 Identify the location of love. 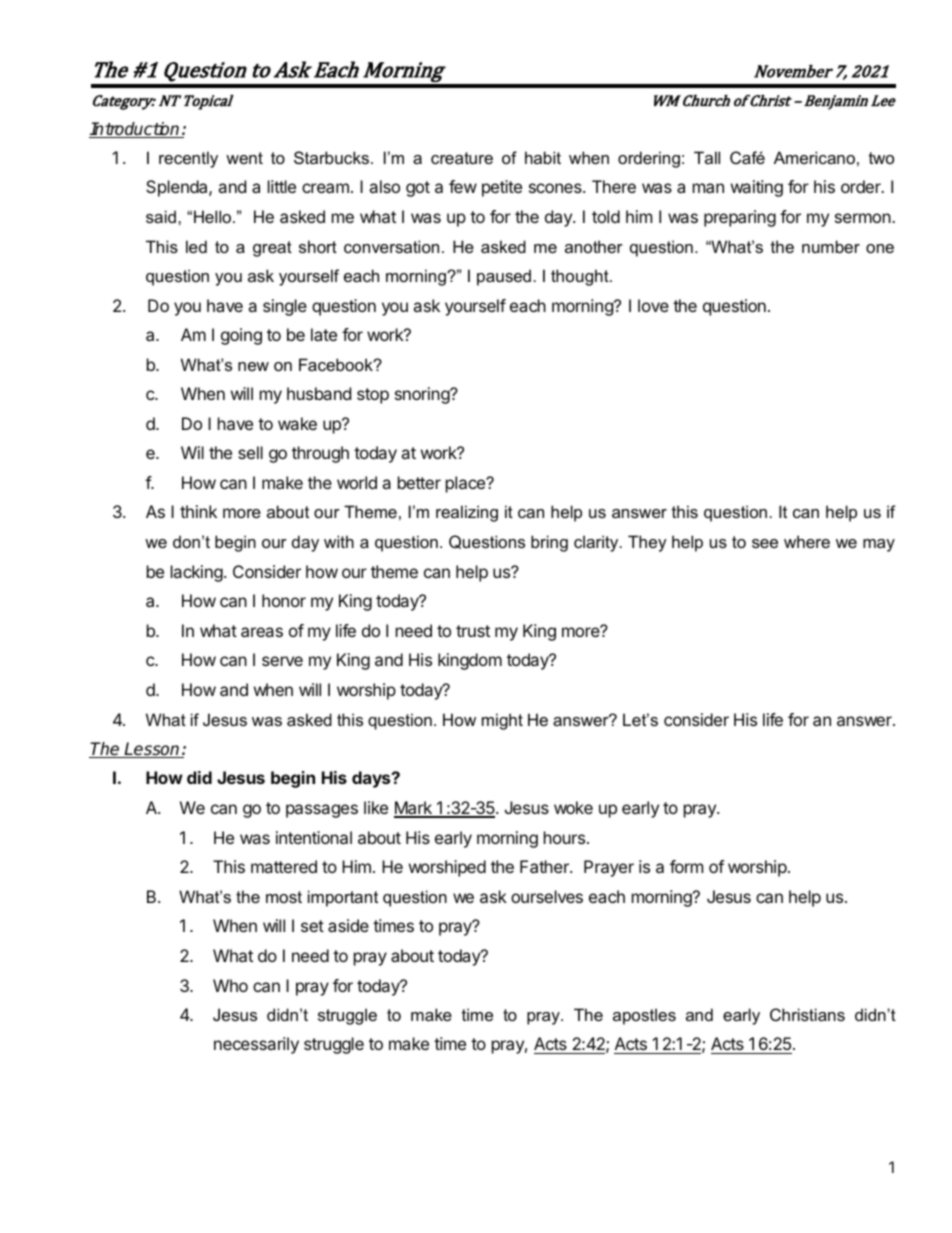
(653, 305).
